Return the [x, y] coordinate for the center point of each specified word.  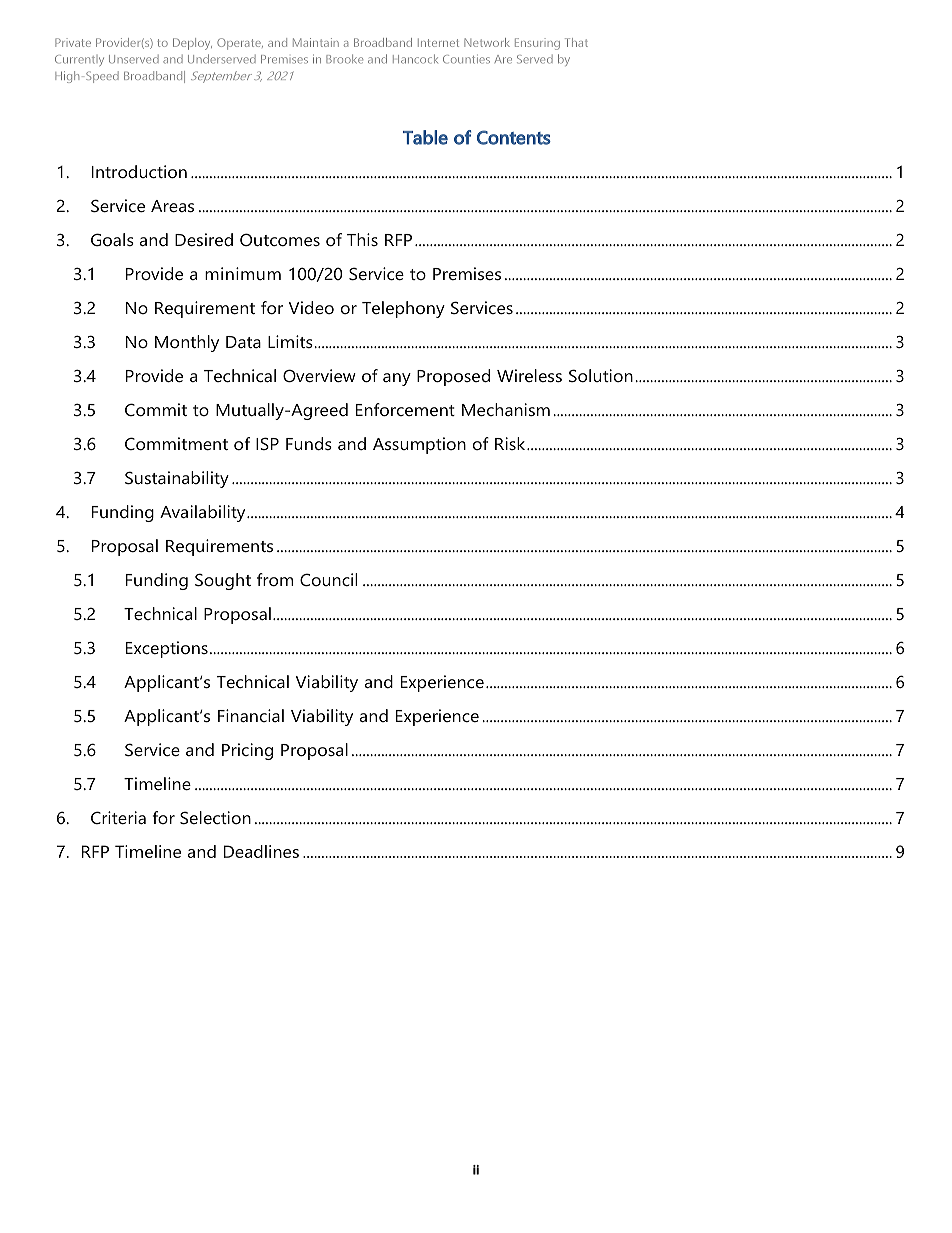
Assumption [419, 445]
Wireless [529, 375]
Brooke [344, 59]
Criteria [118, 817]
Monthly [187, 343]
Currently [79, 60]
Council [328, 579]
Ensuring [537, 44]
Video [311, 307]
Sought [223, 581]
